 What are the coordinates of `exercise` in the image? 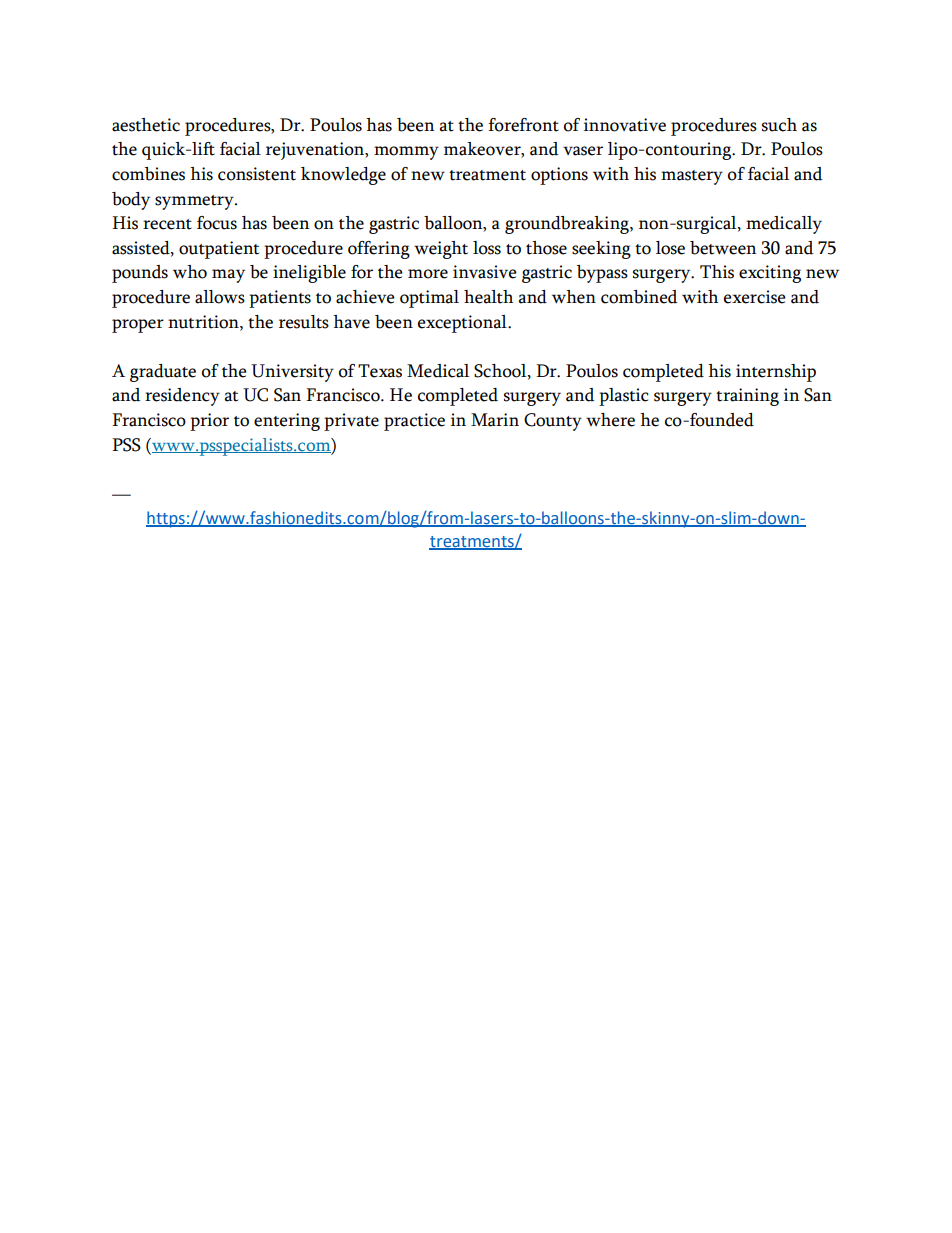 It's located at (755, 297).
